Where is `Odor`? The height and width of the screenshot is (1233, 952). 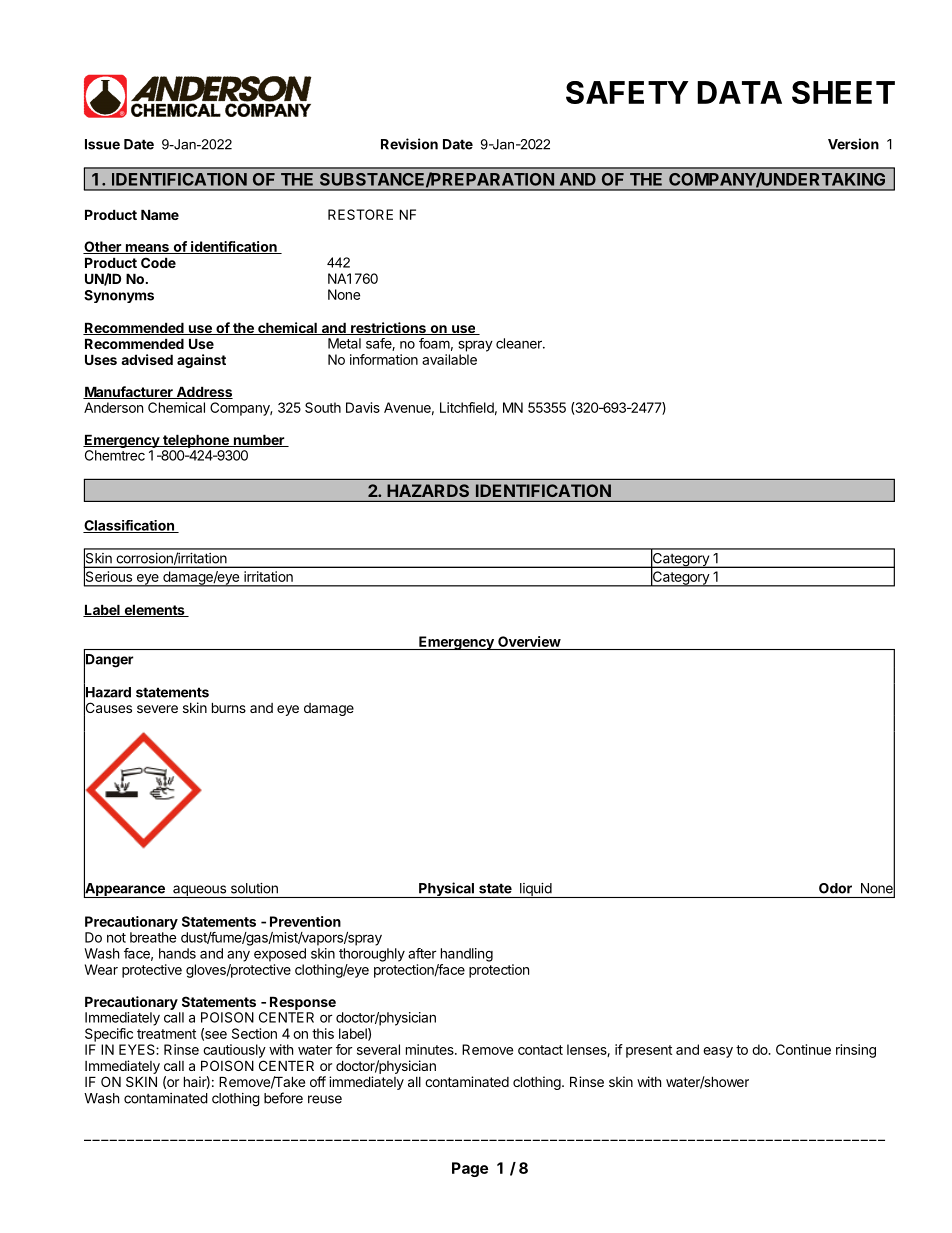
Odor is located at coordinates (835, 888).
